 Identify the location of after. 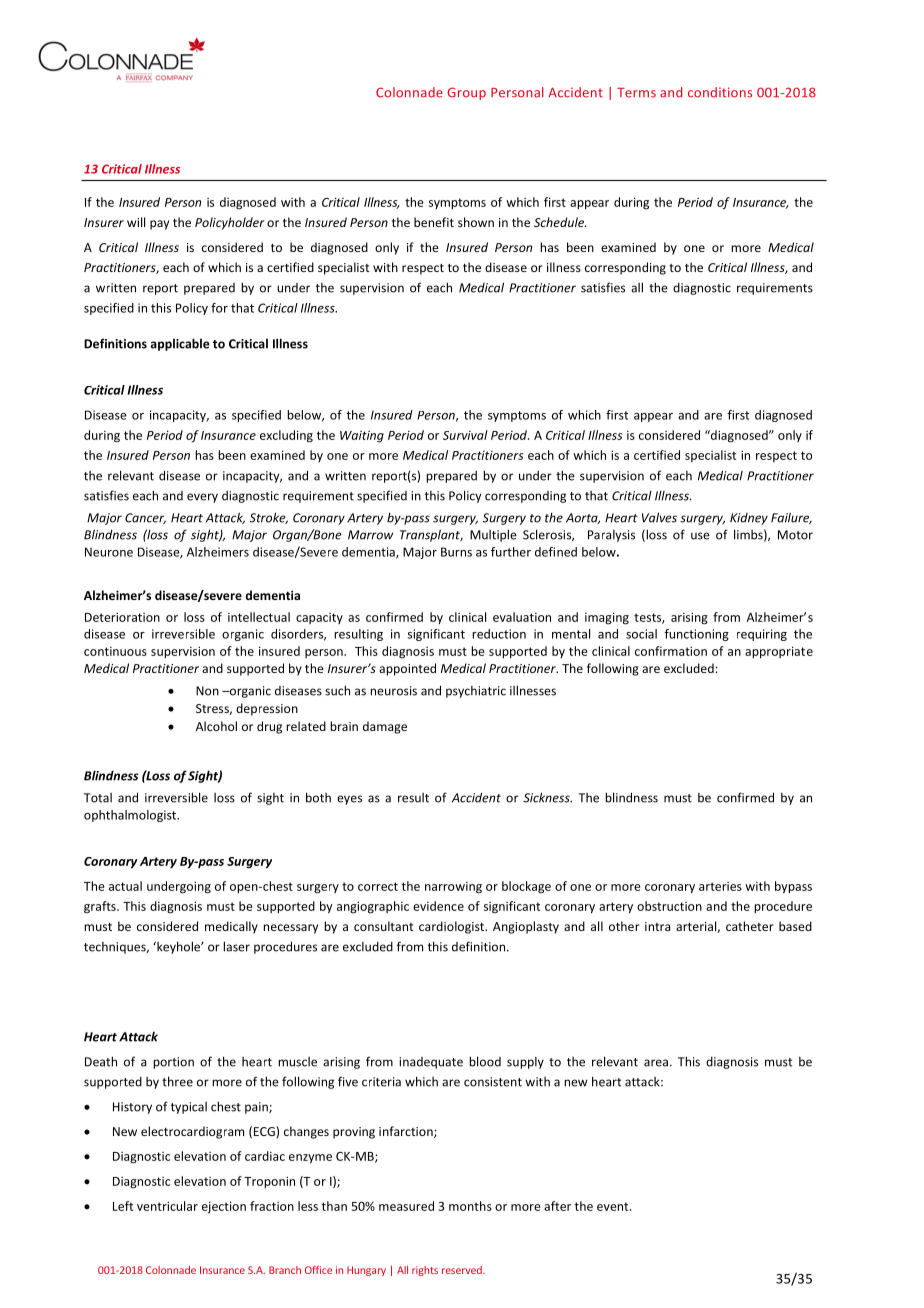
(557, 1206).
